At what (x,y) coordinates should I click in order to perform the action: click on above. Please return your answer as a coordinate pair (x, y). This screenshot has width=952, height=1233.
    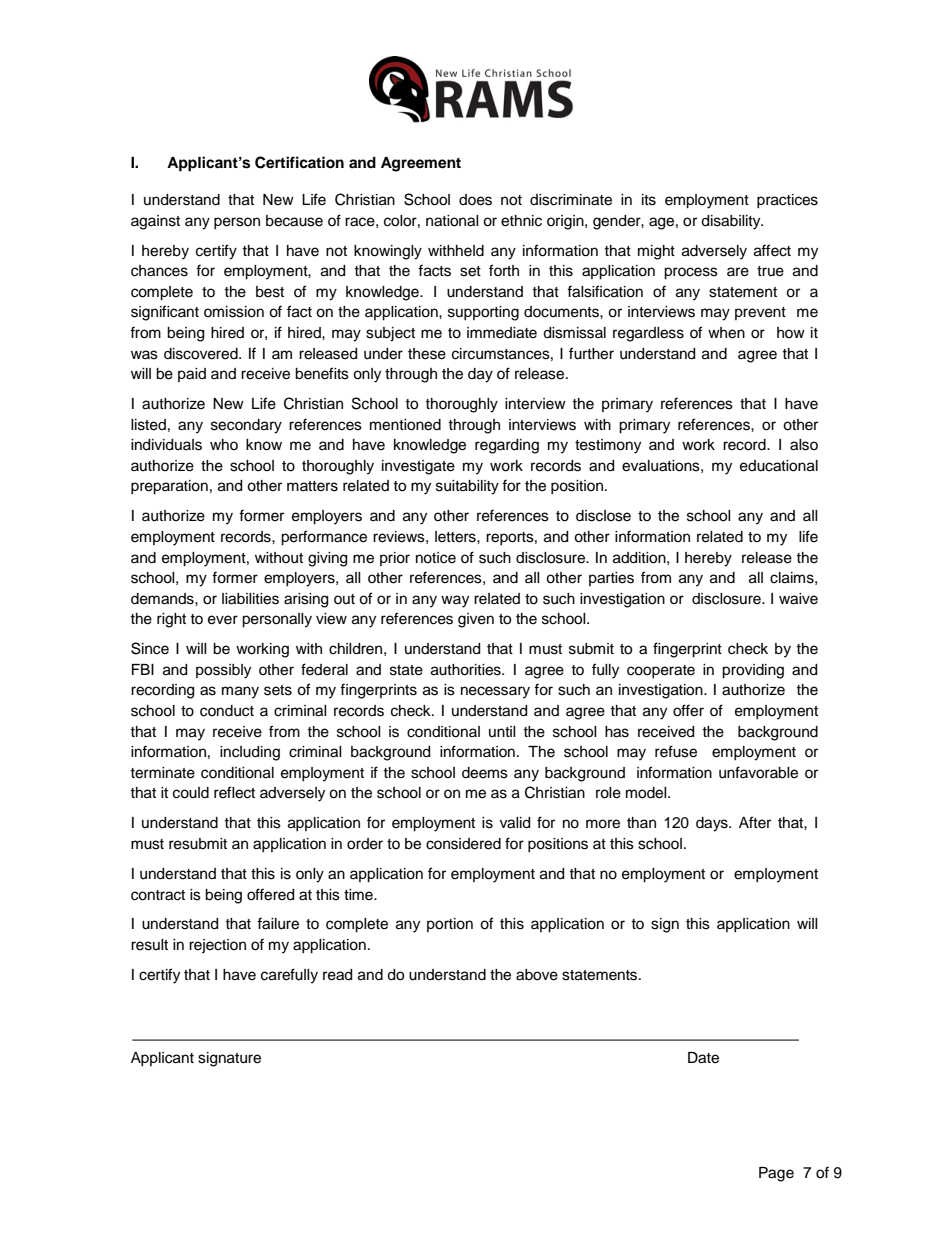
    Looking at the image, I should click on (537, 975).
